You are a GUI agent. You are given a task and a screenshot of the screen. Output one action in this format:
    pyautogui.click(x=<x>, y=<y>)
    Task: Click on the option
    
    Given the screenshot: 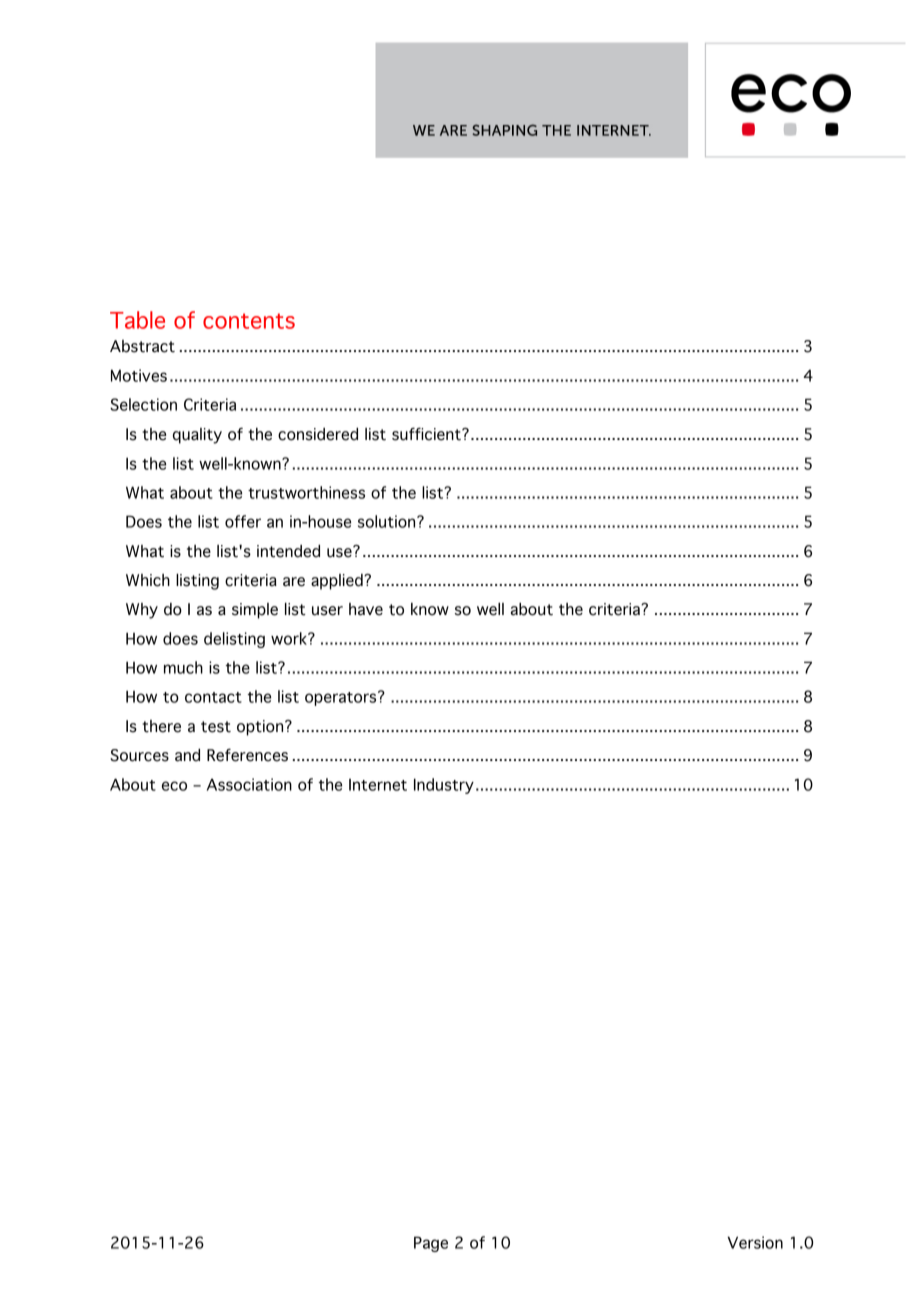 What is the action you would take?
    pyautogui.click(x=261, y=728)
